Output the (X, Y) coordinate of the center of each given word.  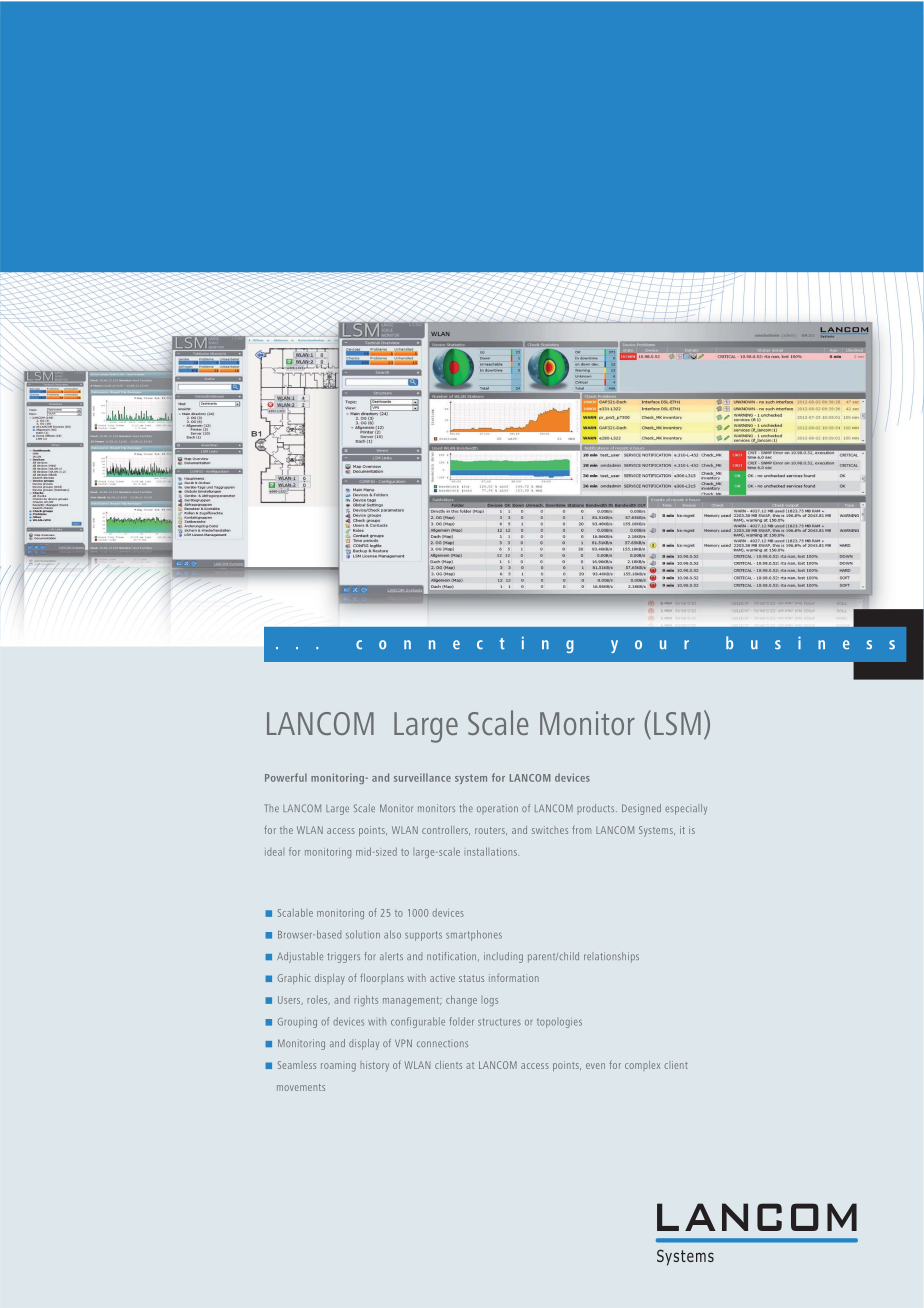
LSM (677, 723)
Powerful (286, 777)
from (581, 829)
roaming (338, 1067)
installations (491, 851)
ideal (274, 852)
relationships (611, 957)
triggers (343, 957)
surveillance (422, 777)
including (503, 957)
